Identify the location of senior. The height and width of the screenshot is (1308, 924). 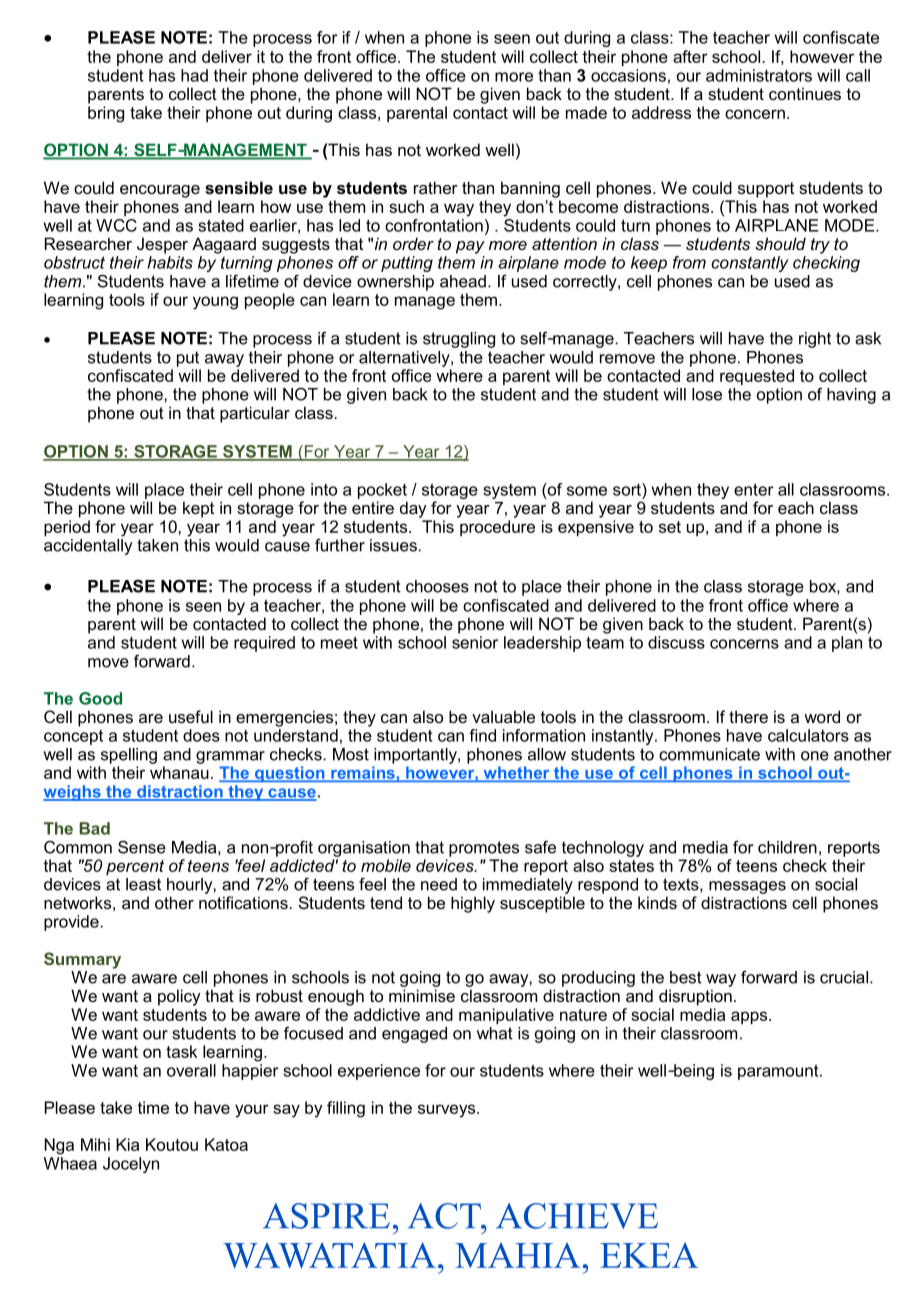
(475, 642).
